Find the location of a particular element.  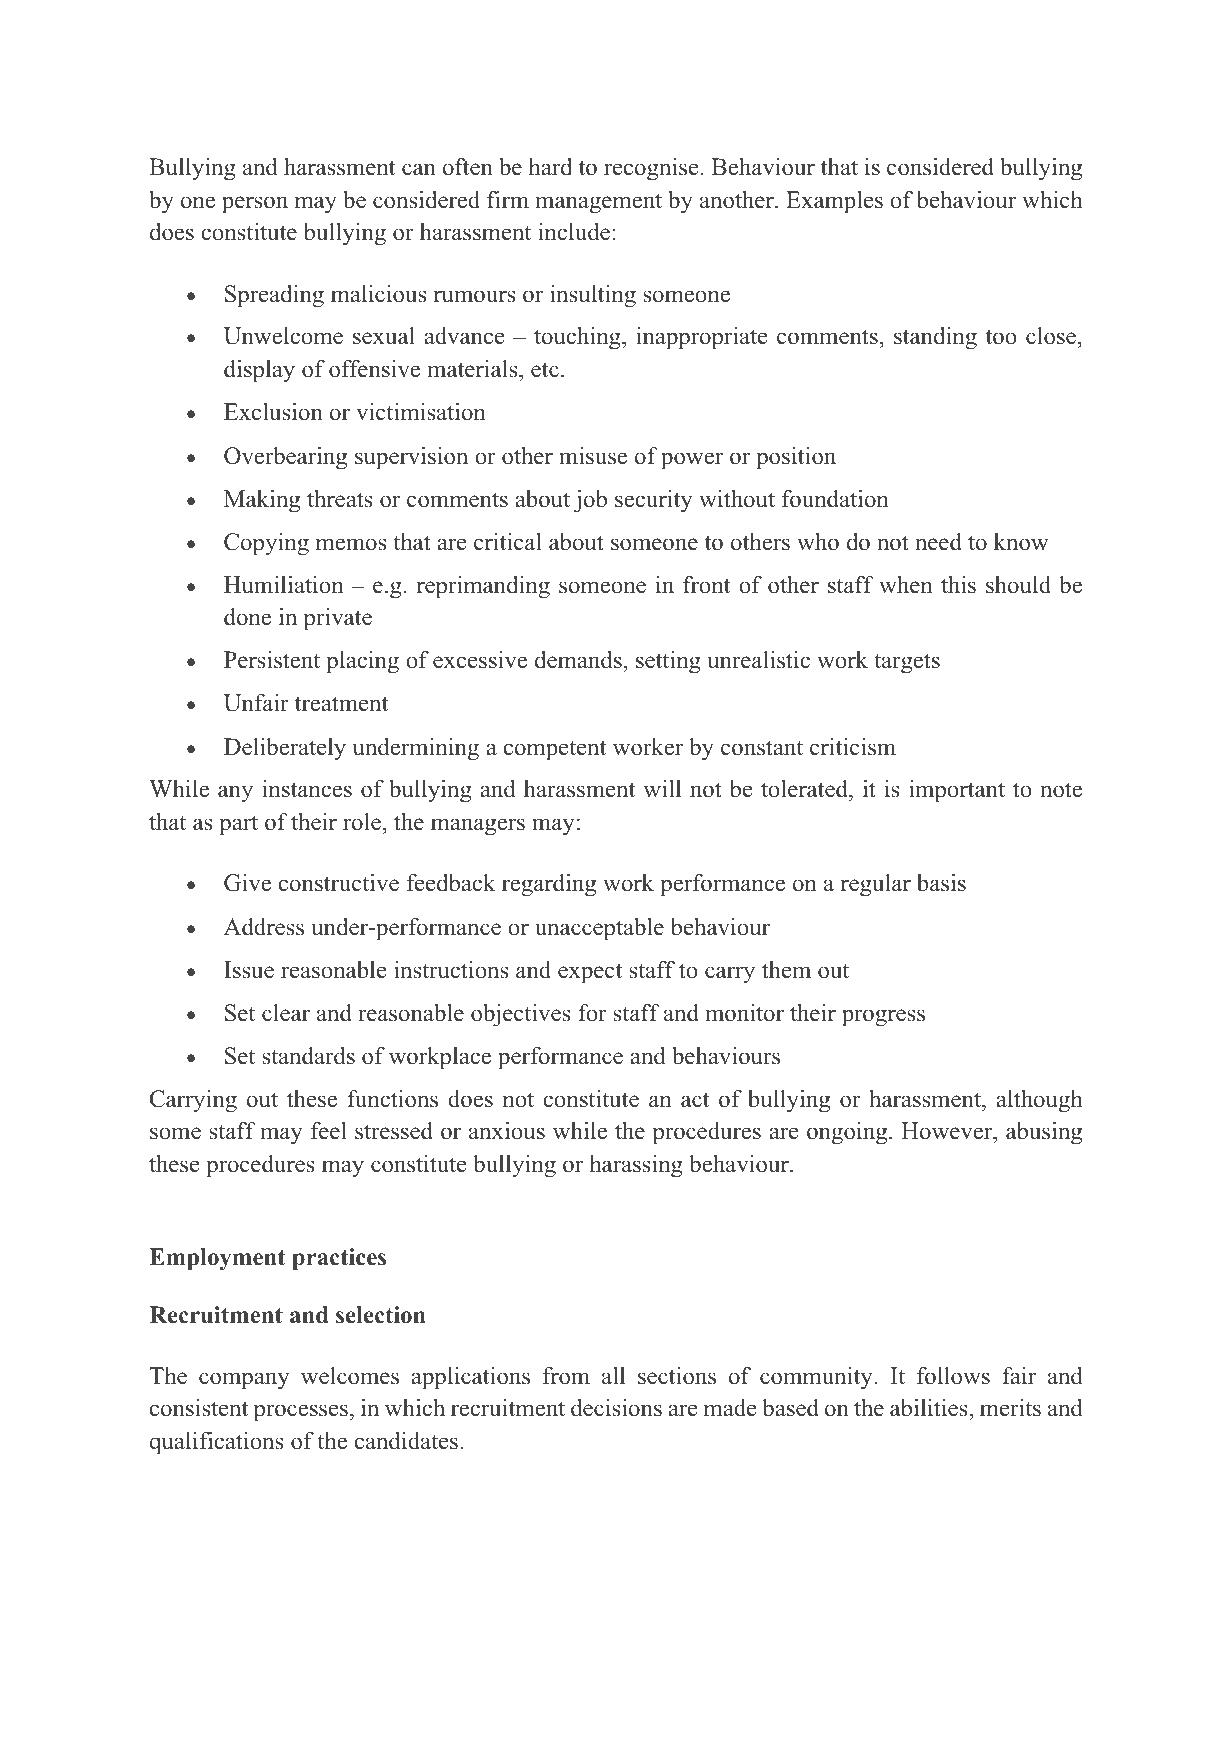

security is located at coordinates (653, 501).
